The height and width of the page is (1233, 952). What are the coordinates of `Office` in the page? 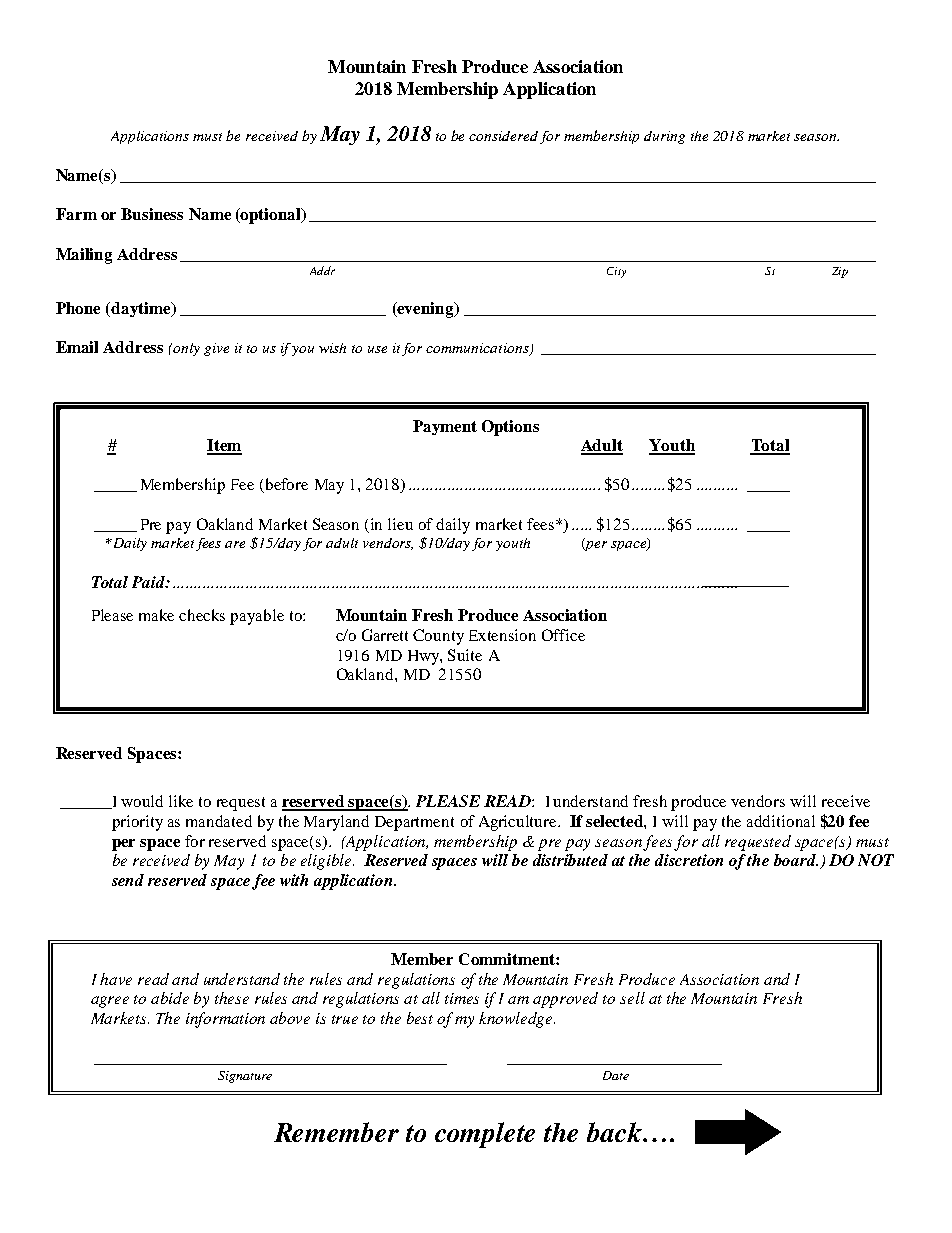 It's located at (563, 635).
